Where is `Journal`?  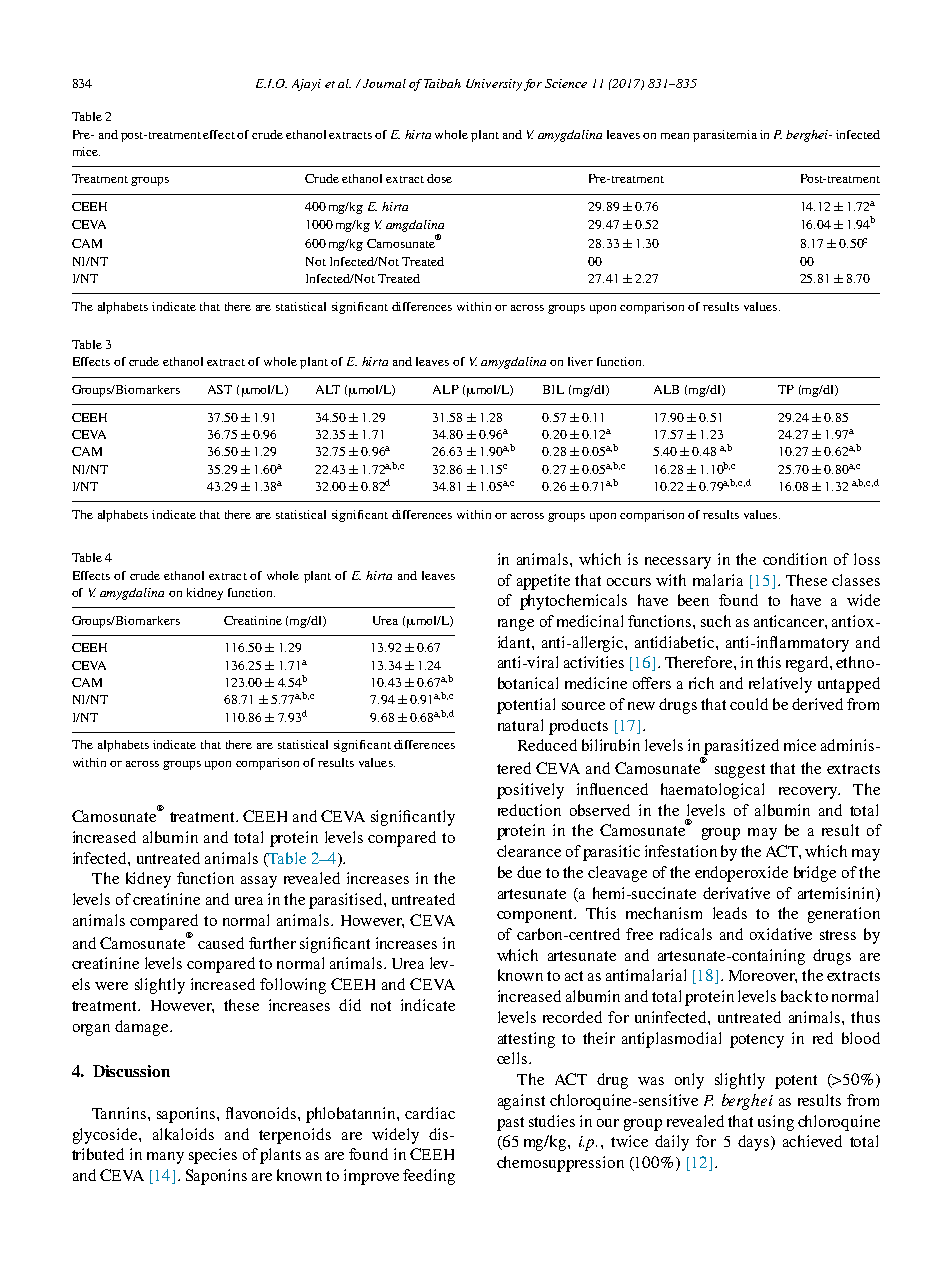
Journal is located at coordinates (383, 83).
